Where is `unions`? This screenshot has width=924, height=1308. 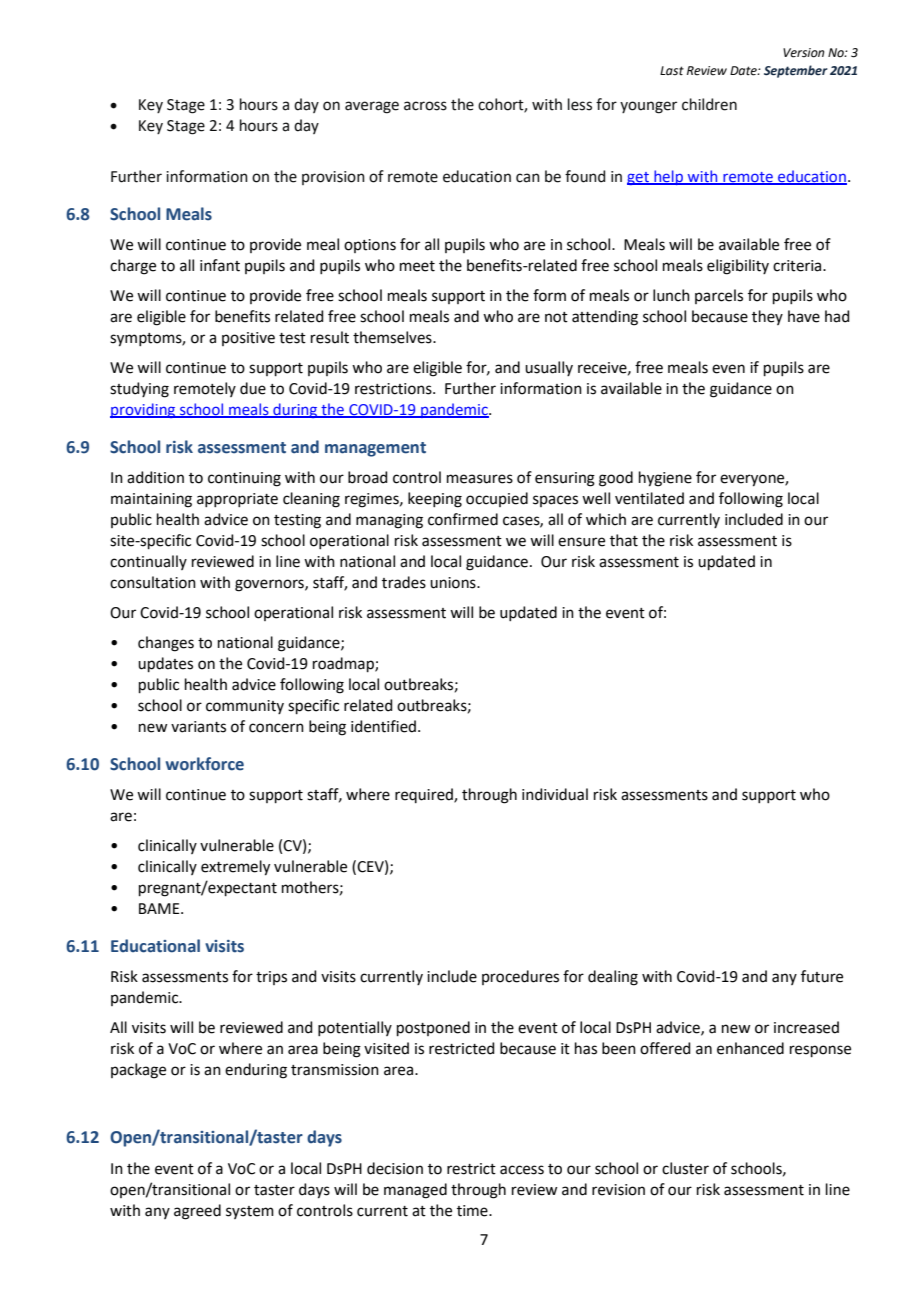 unions is located at coordinates (454, 583).
